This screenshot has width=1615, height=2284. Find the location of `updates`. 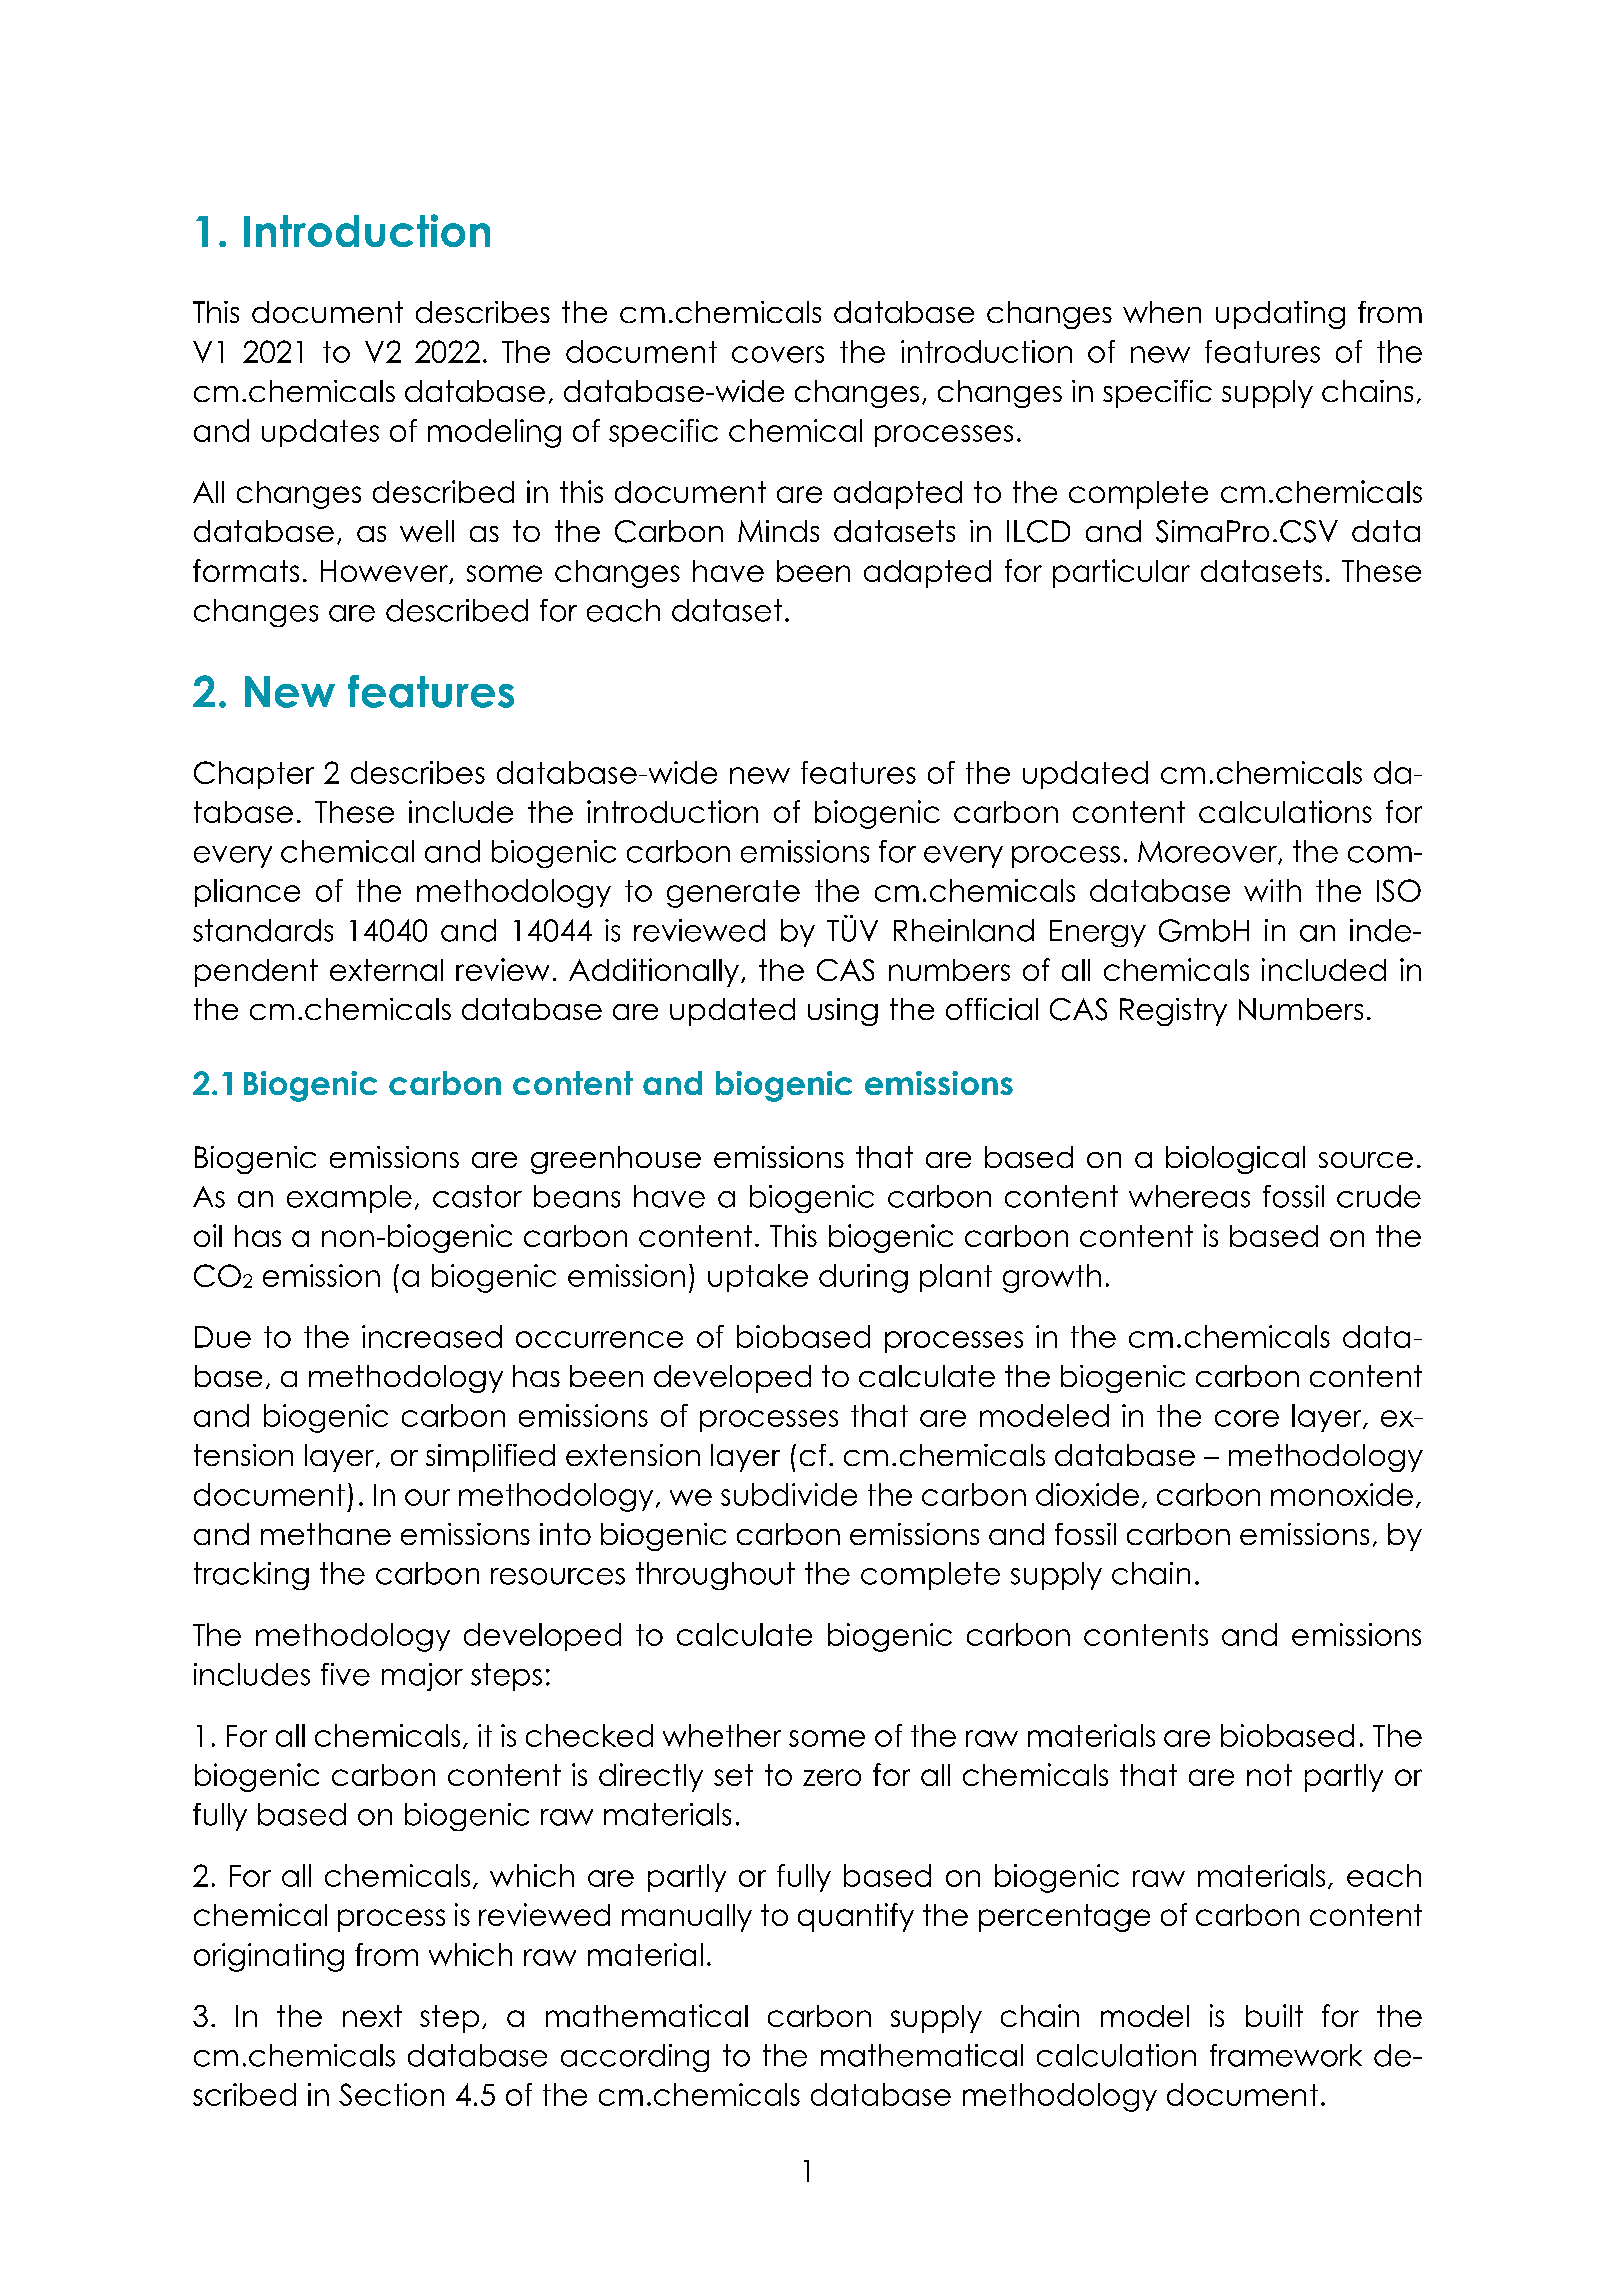

updates is located at coordinates (320, 433).
